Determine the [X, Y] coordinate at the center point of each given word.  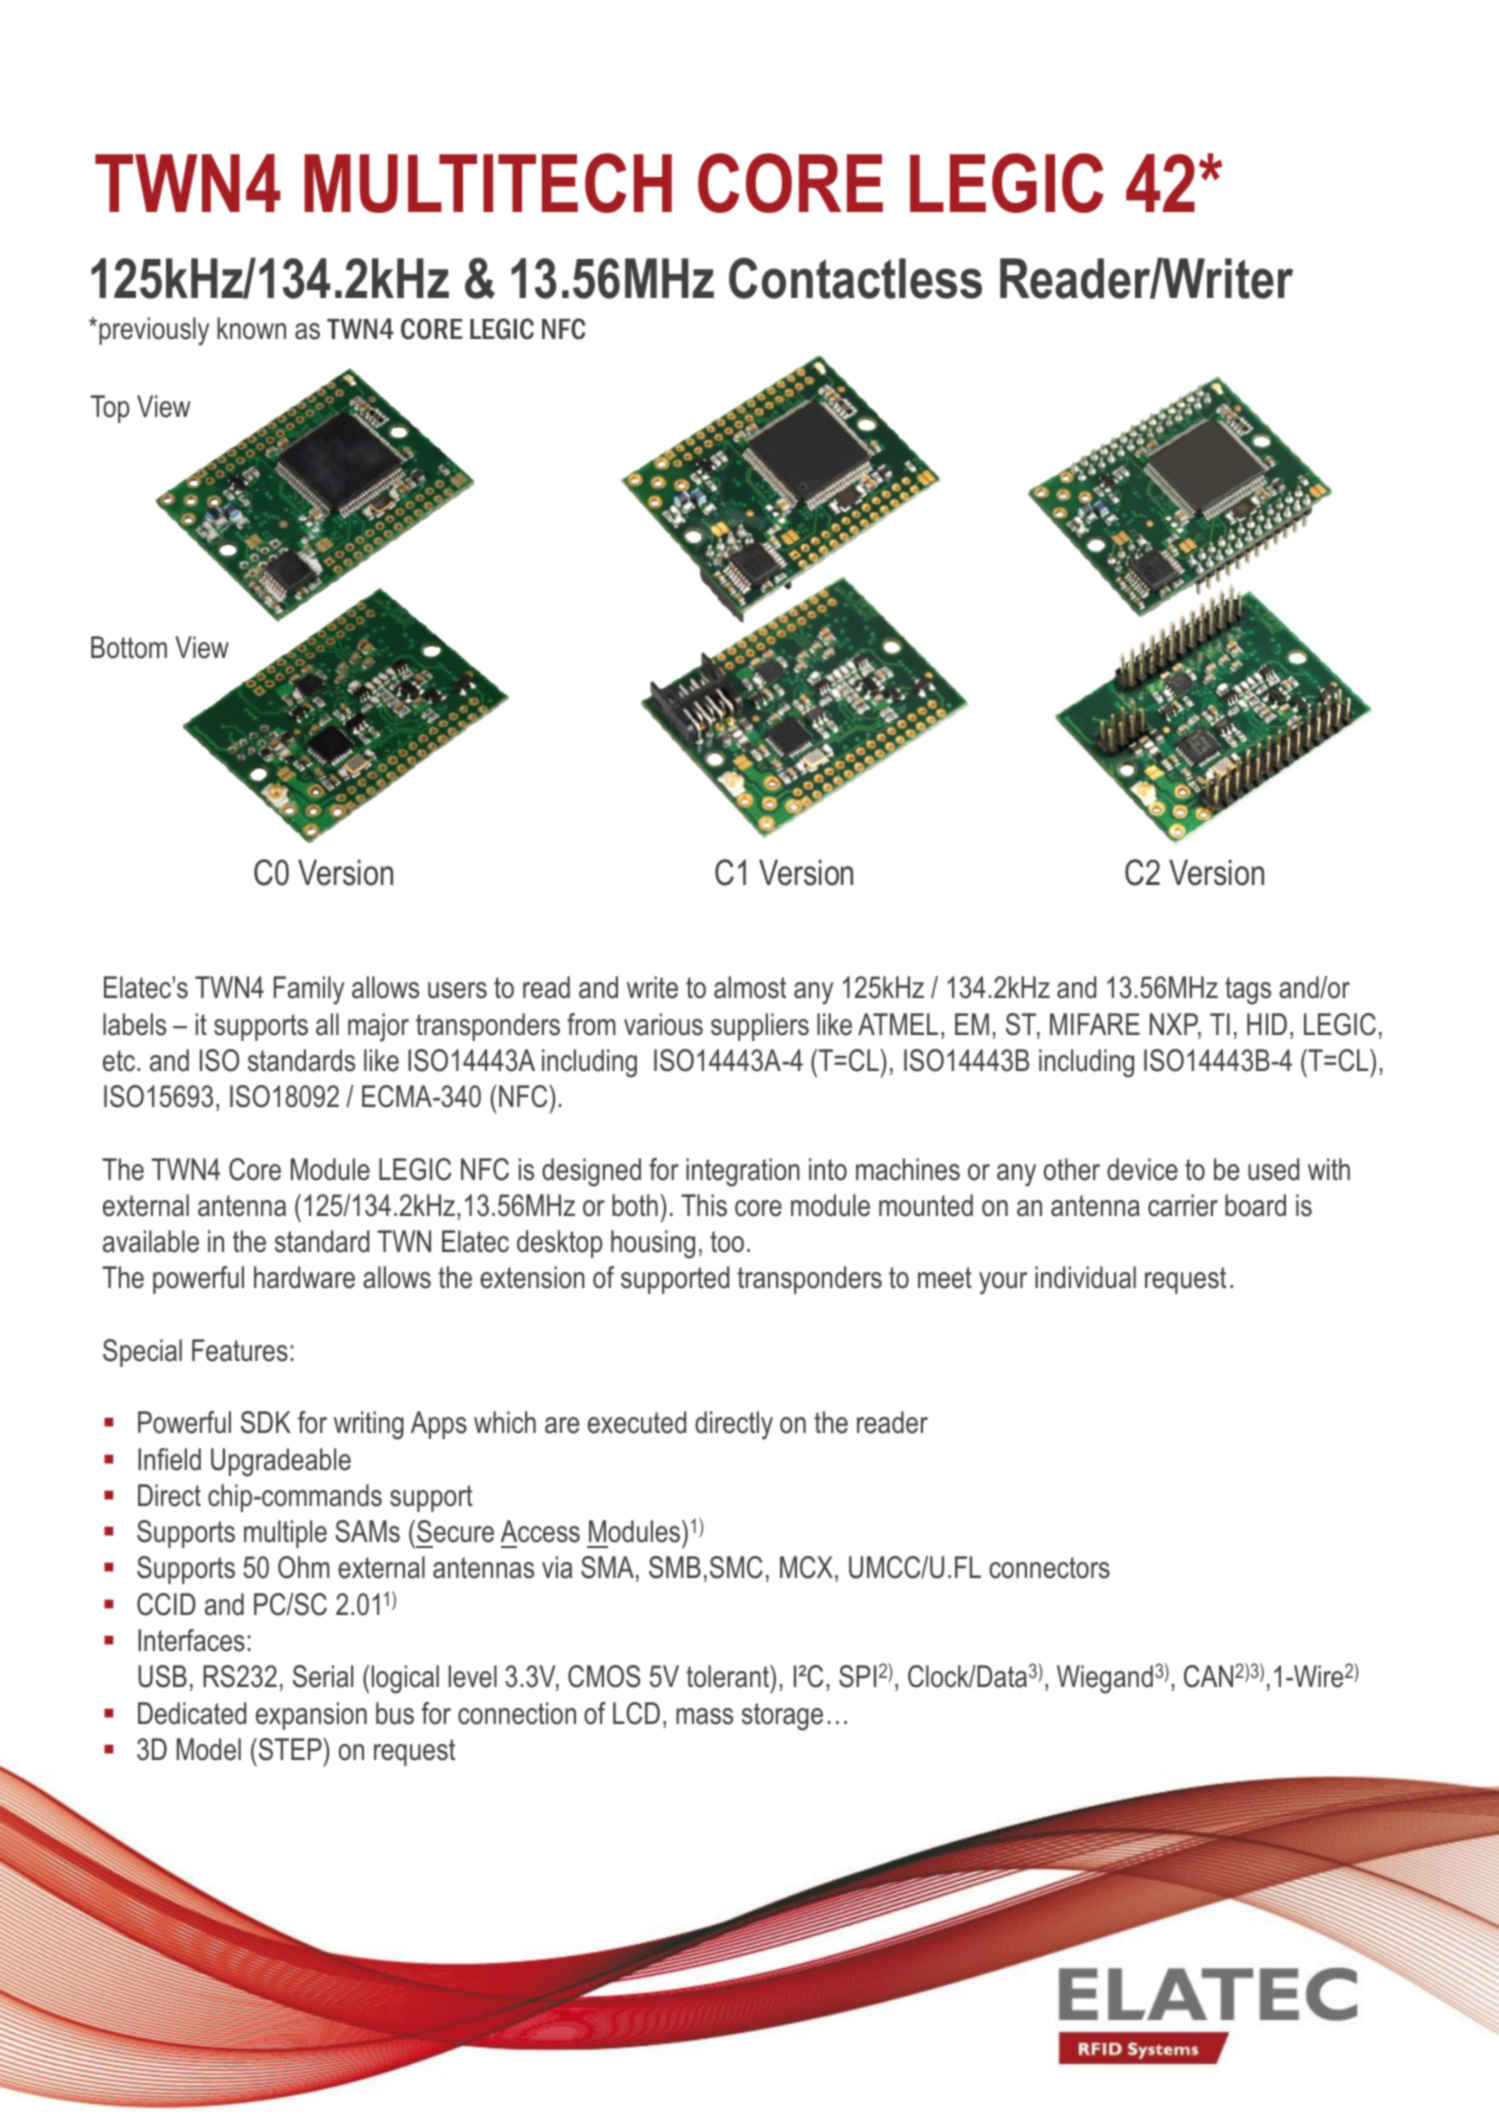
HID [1267, 1024]
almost [750, 987]
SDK [266, 1422]
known [251, 328]
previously [154, 331]
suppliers [760, 1027]
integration [743, 1172]
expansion [311, 1716]
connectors [1049, 1568]
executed [637, 1422]
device [1142, 1169]
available [151, 1241]
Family [309, 990]
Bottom [129, 647]
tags [1248, 991]
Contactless [855, 278]
